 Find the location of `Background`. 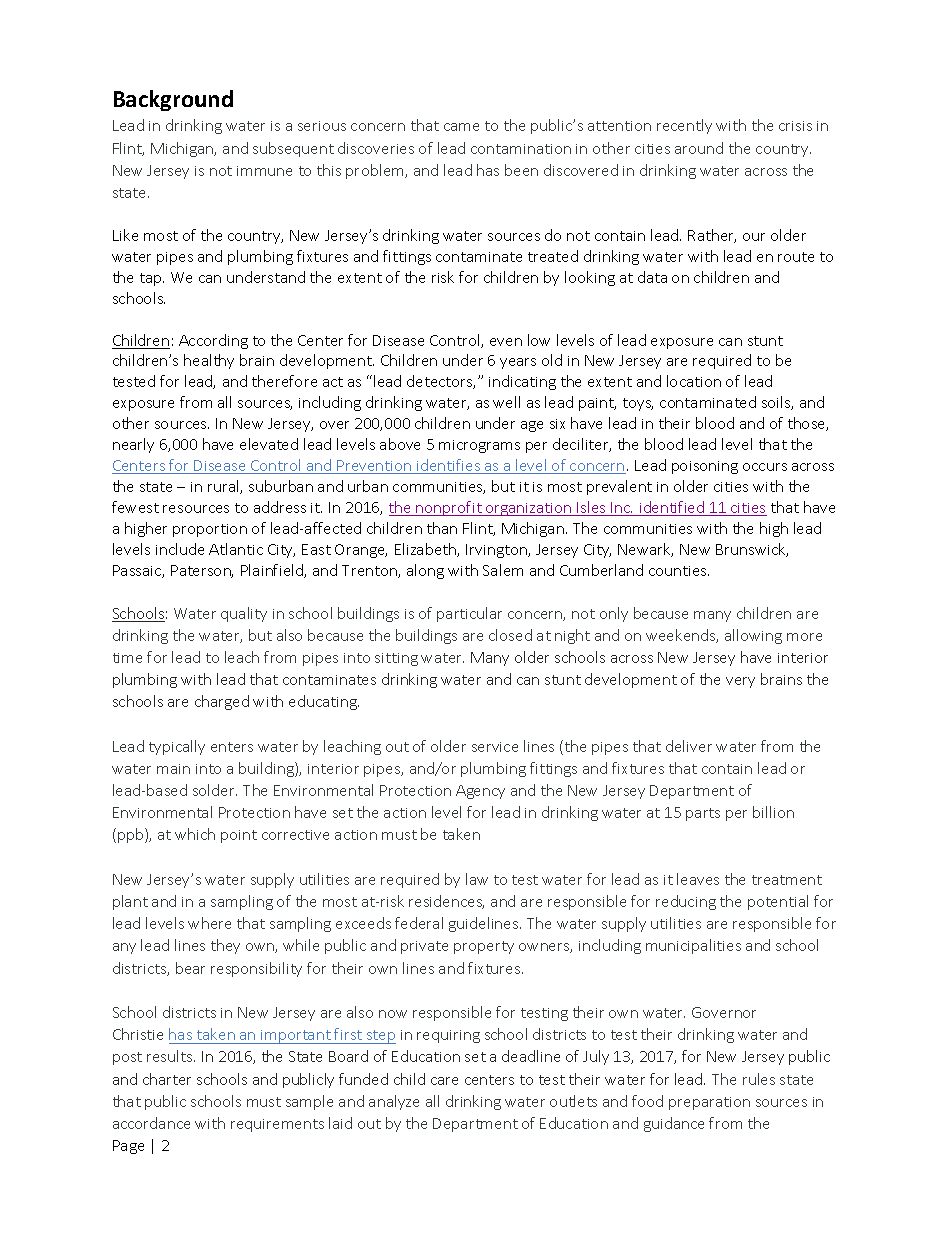

Background is located at coordinates (173, 100).
